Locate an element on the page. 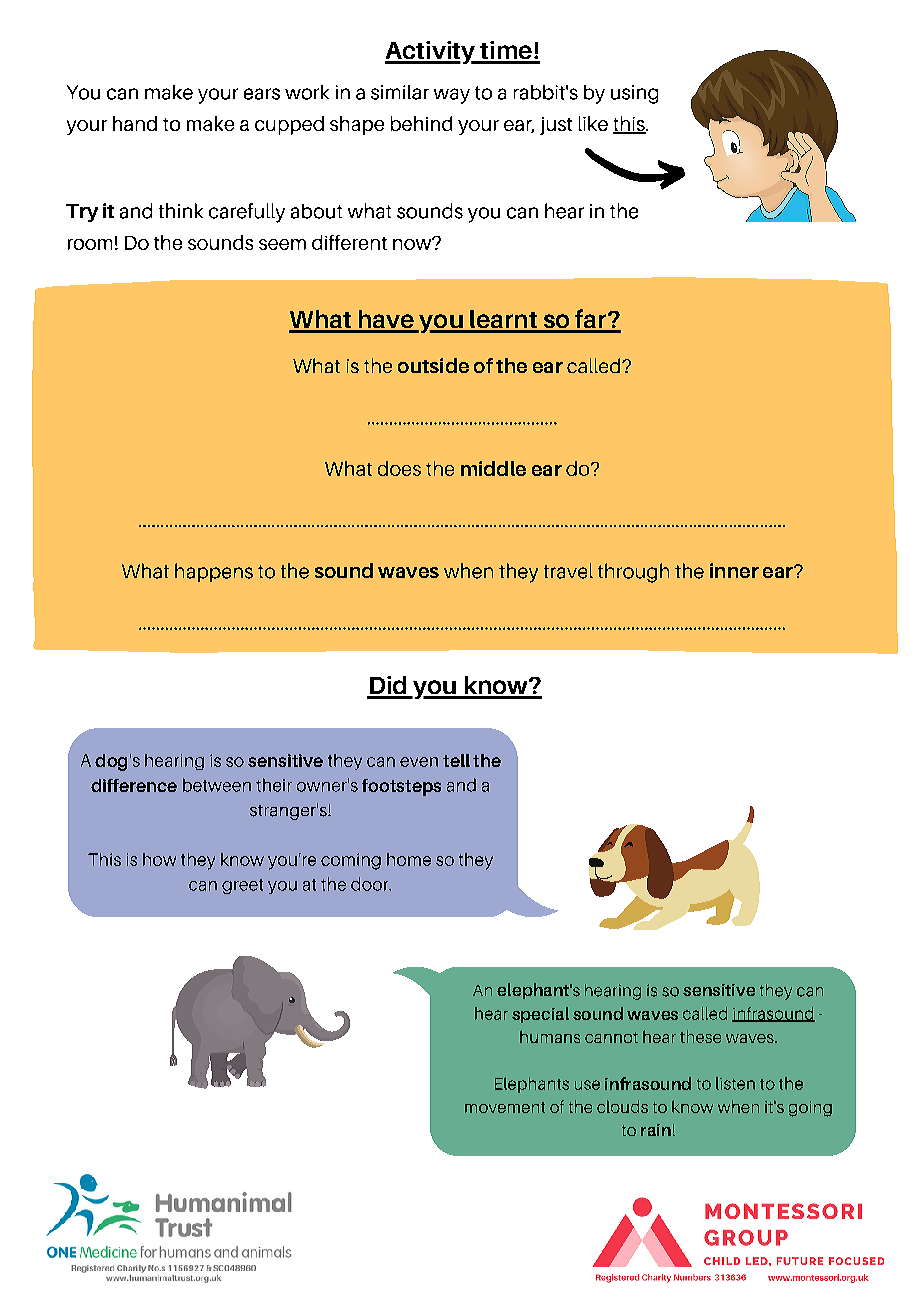 The height and width of the page is (1308, 924). greet is located at coordinates (242, 886).
